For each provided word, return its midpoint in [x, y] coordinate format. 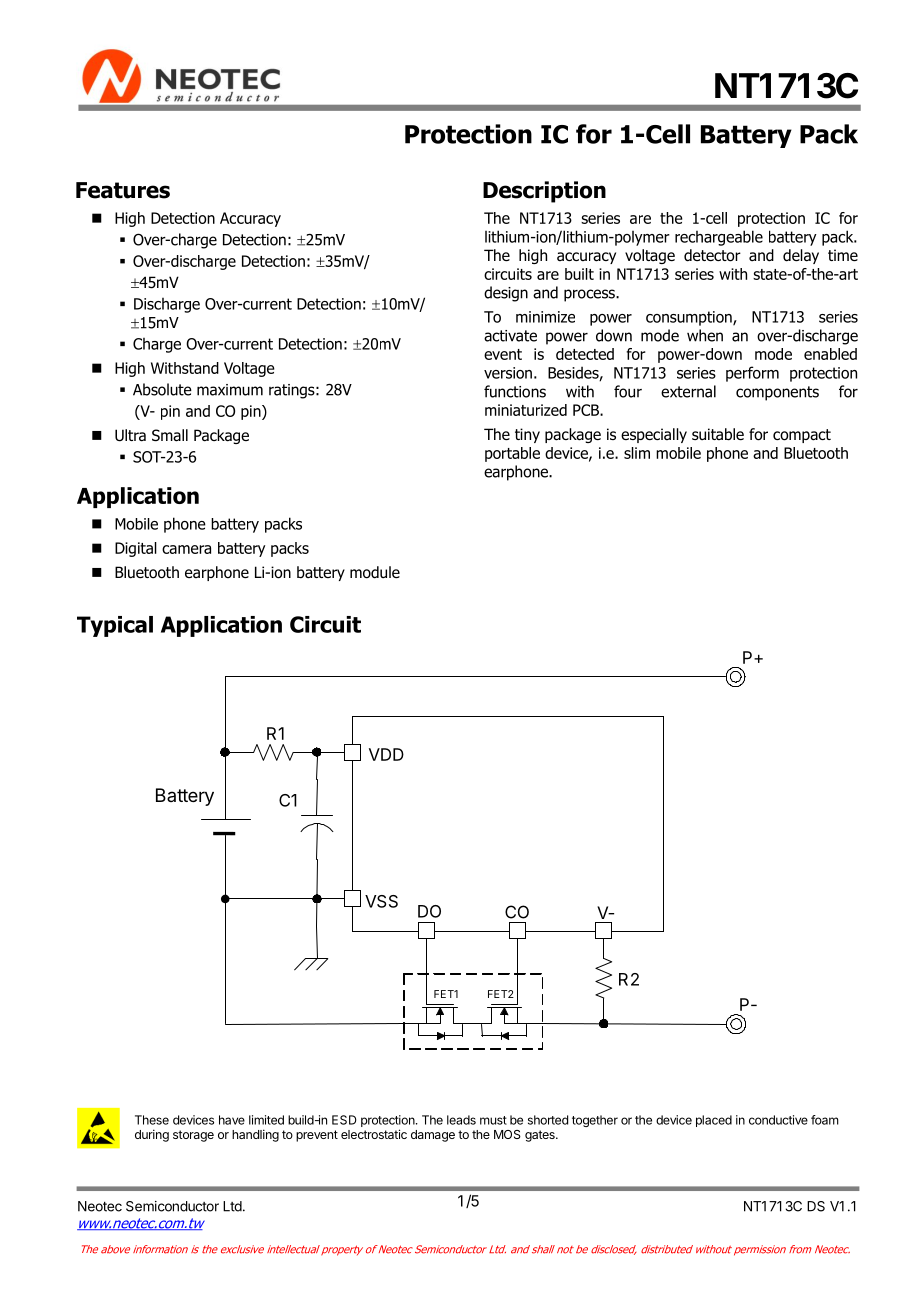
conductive [778, 1120]
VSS [381, 901]
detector [712, 255]
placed [714, 1121]
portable [512, 454]
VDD [386, 754]
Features [123, 190]
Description [544, 192]
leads [461, 1120]
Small [170, 435]
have [232, 1120]
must [493, 1120]
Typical [115, 626]
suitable [718, 434]
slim [637, 453]
